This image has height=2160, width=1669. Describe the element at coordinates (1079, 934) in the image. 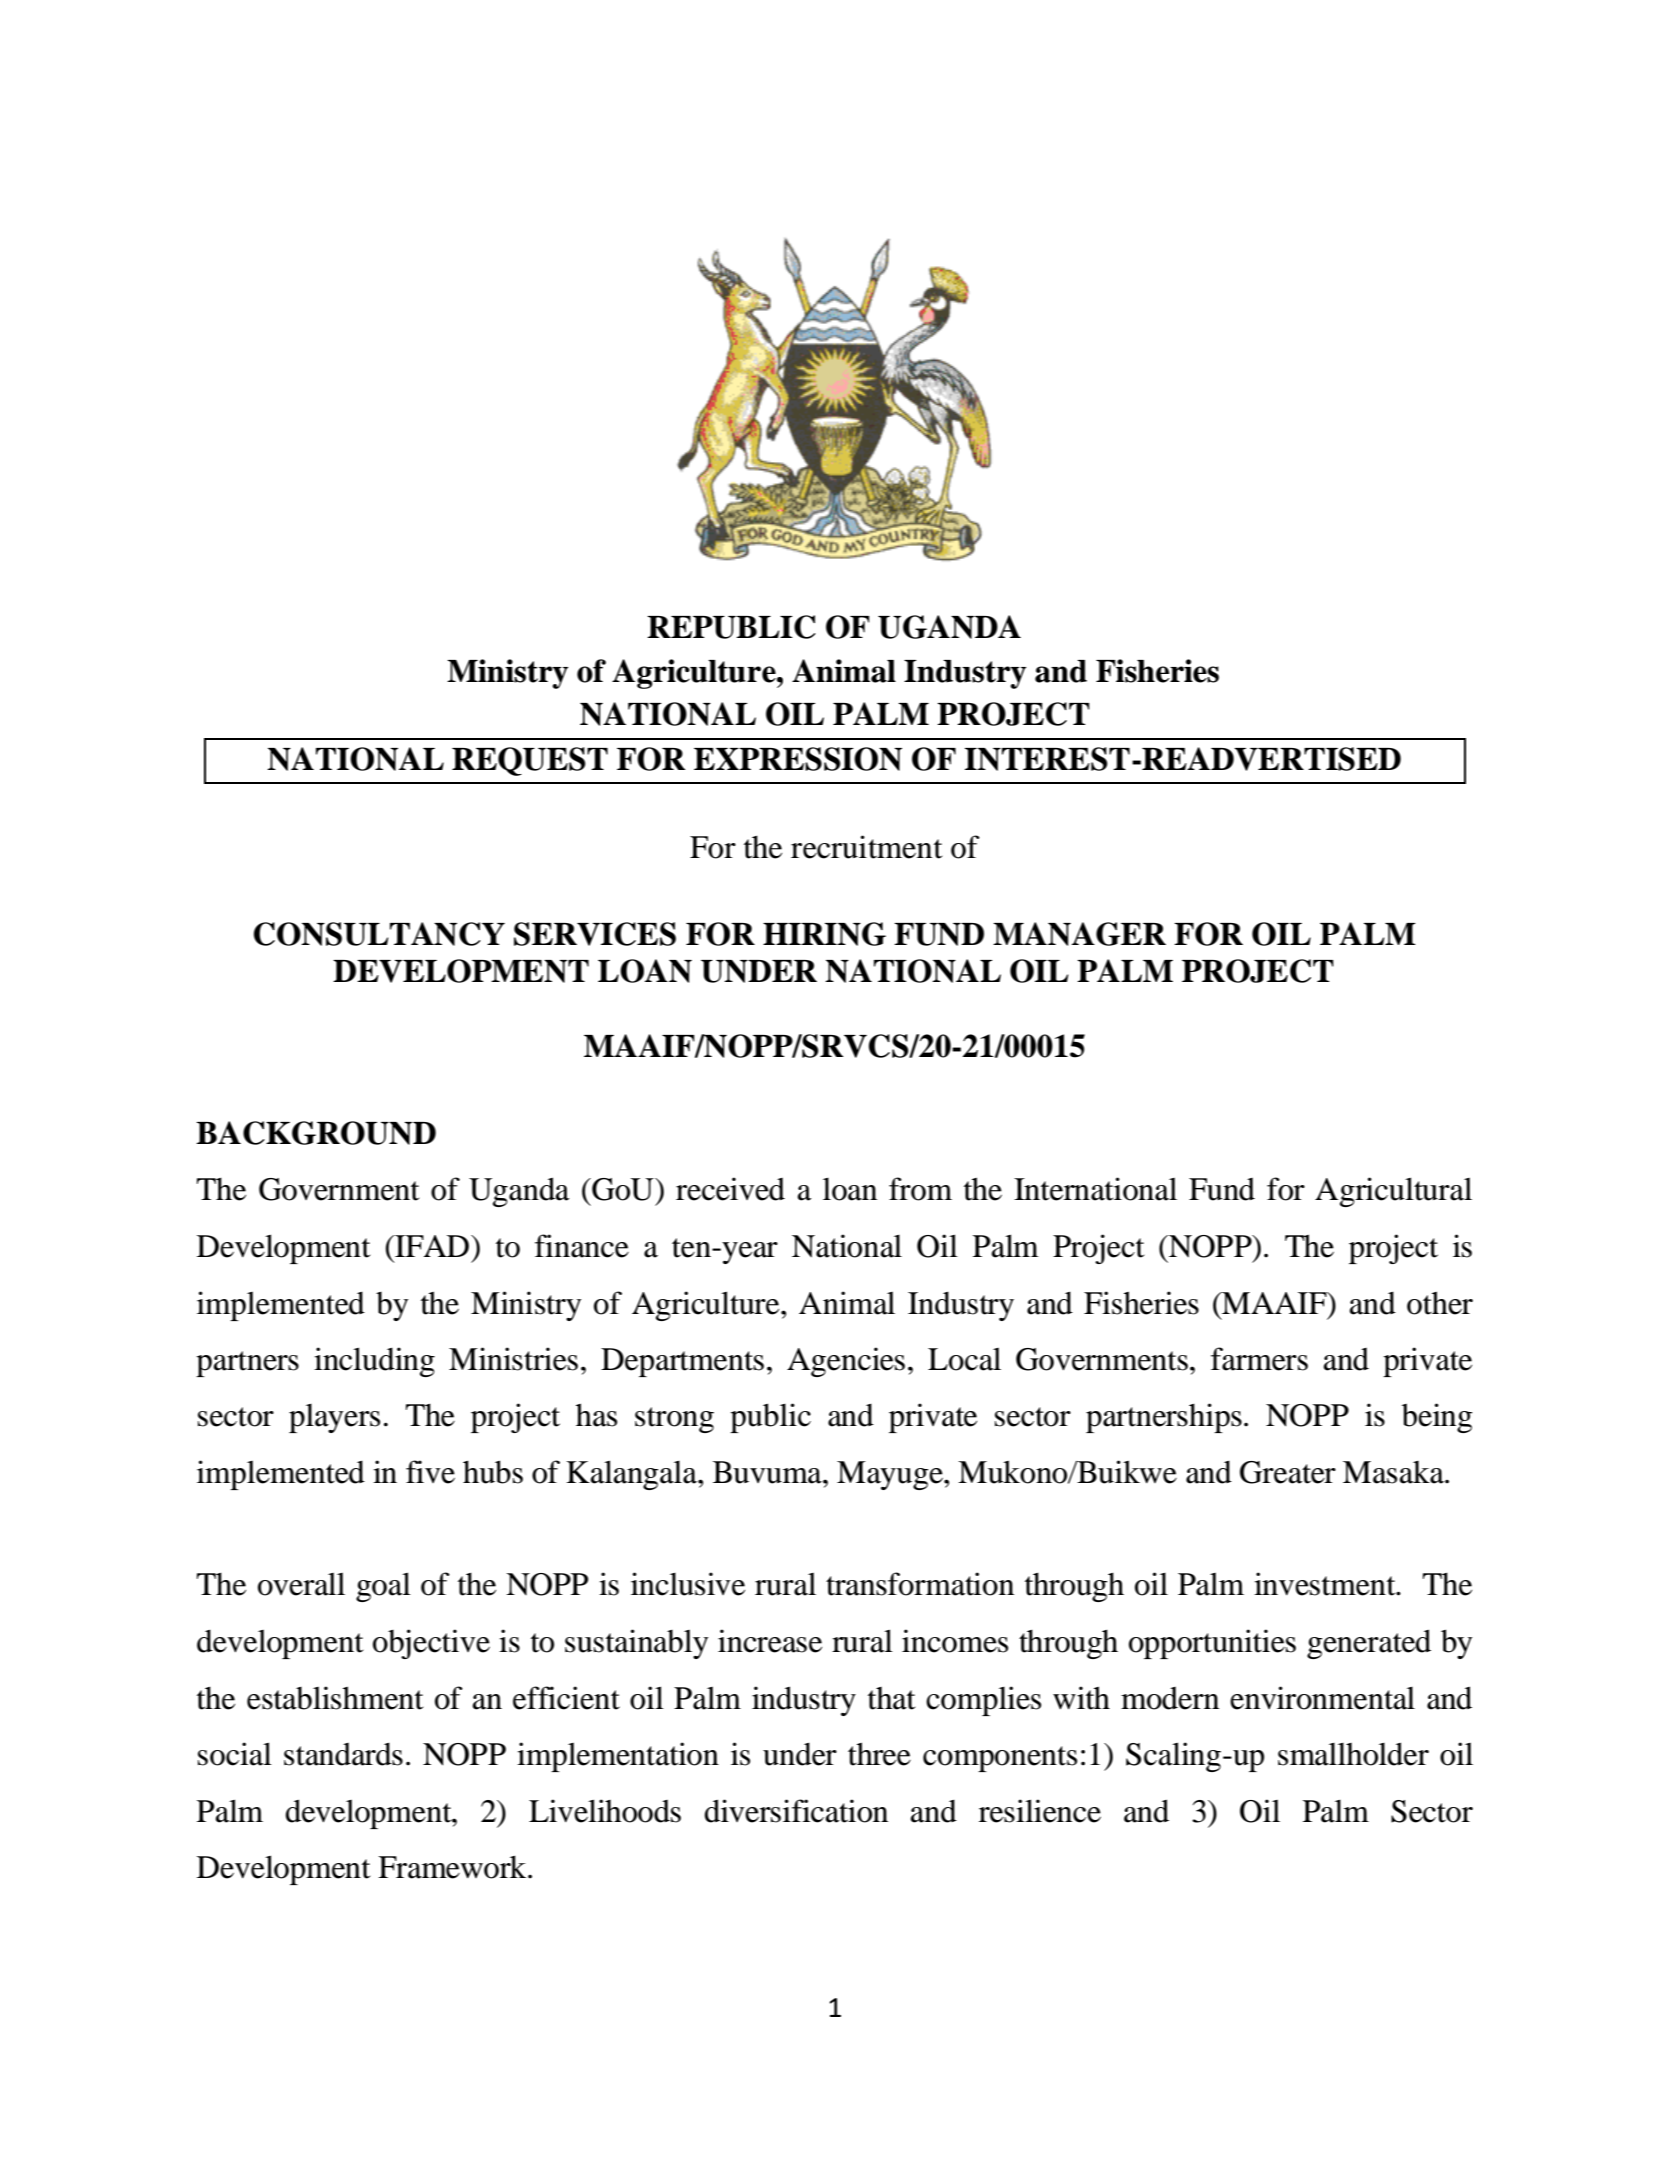

I see `MANAGER` at that location.
